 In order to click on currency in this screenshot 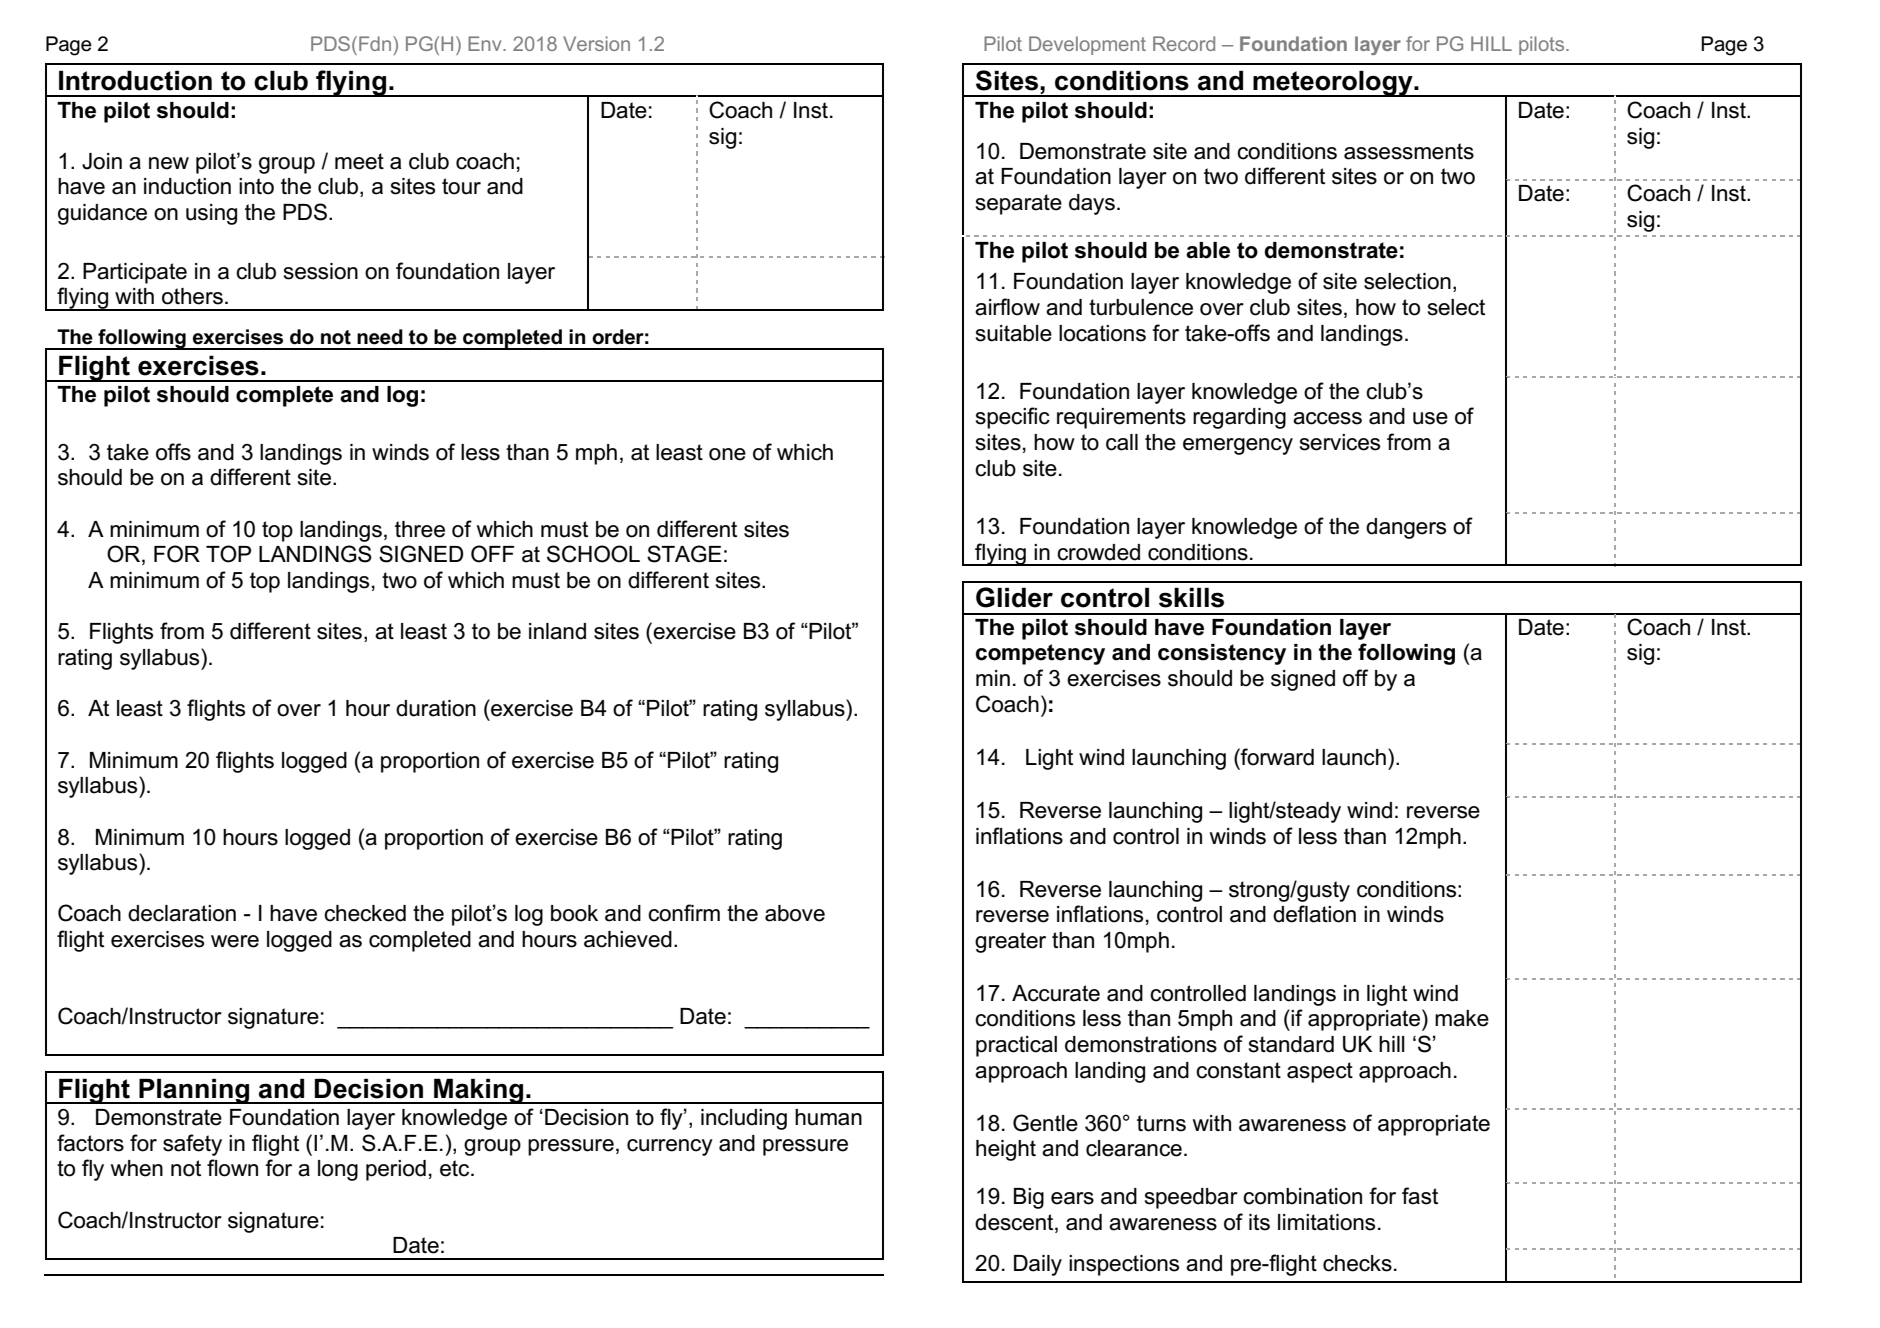, I will do `click(670, 1147)`.
